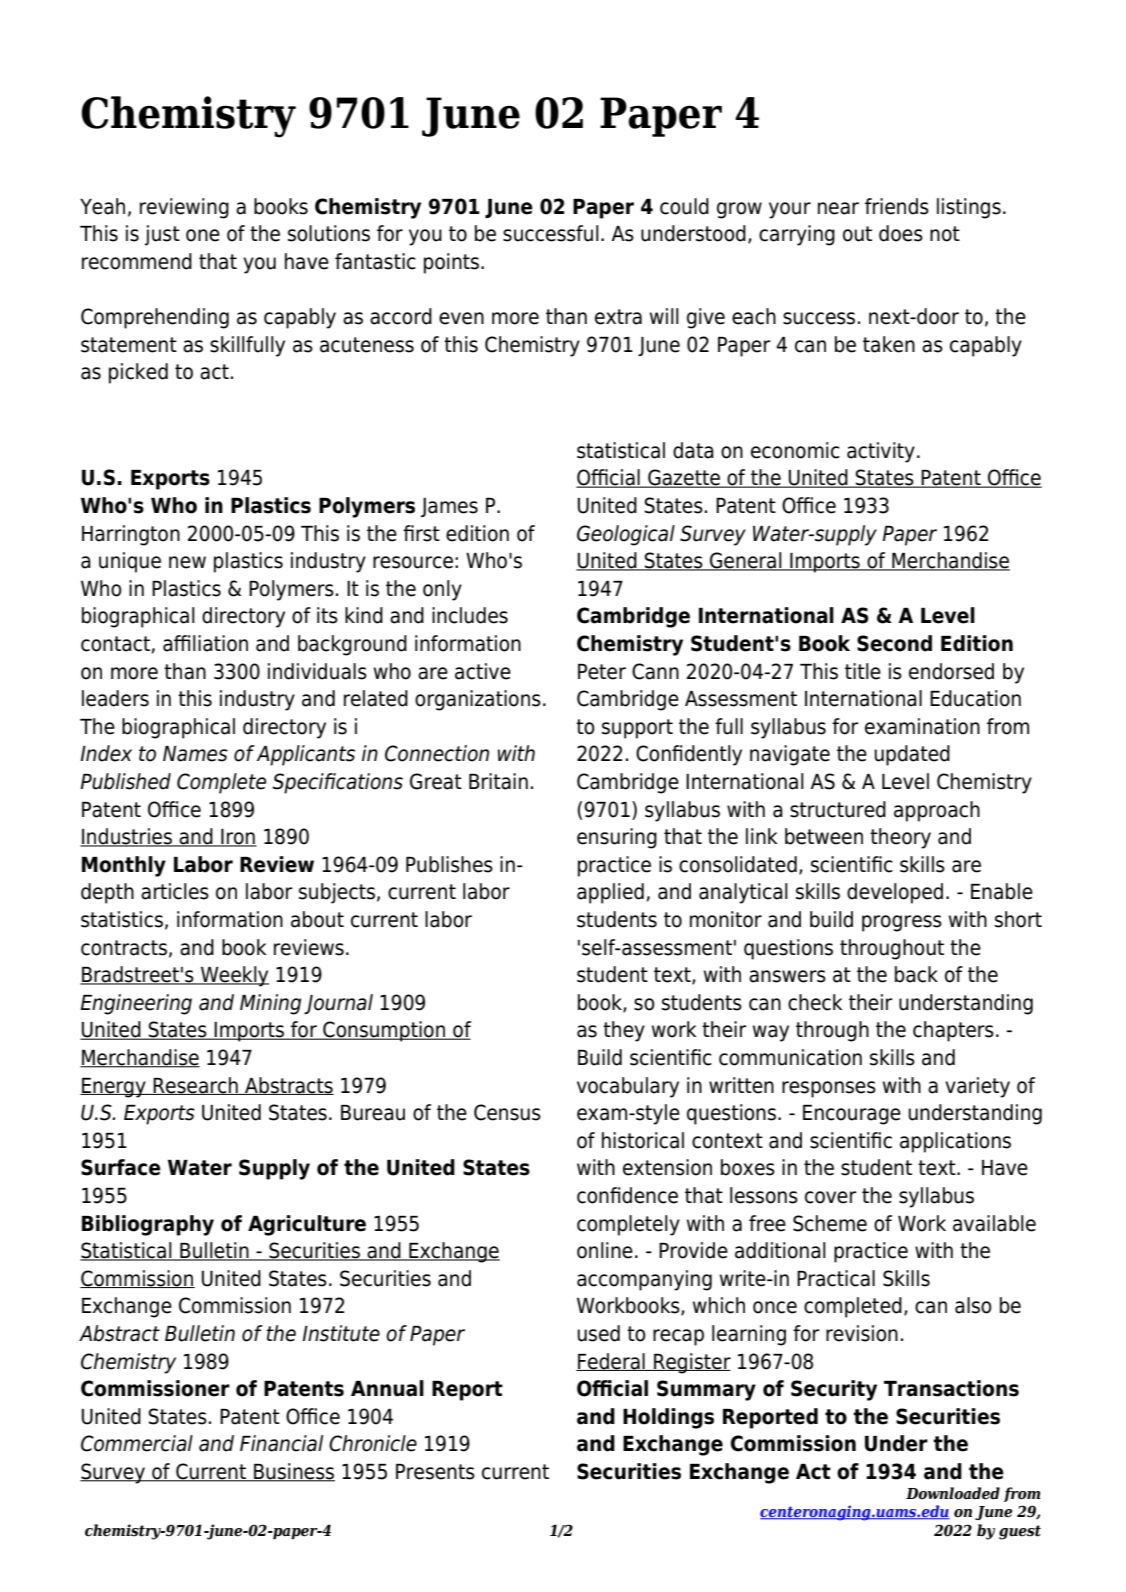 This screenshot has width=1126, height=1592. Describe the element at coordinates (901, 233) in the screenshot. I see `does` at that location.
